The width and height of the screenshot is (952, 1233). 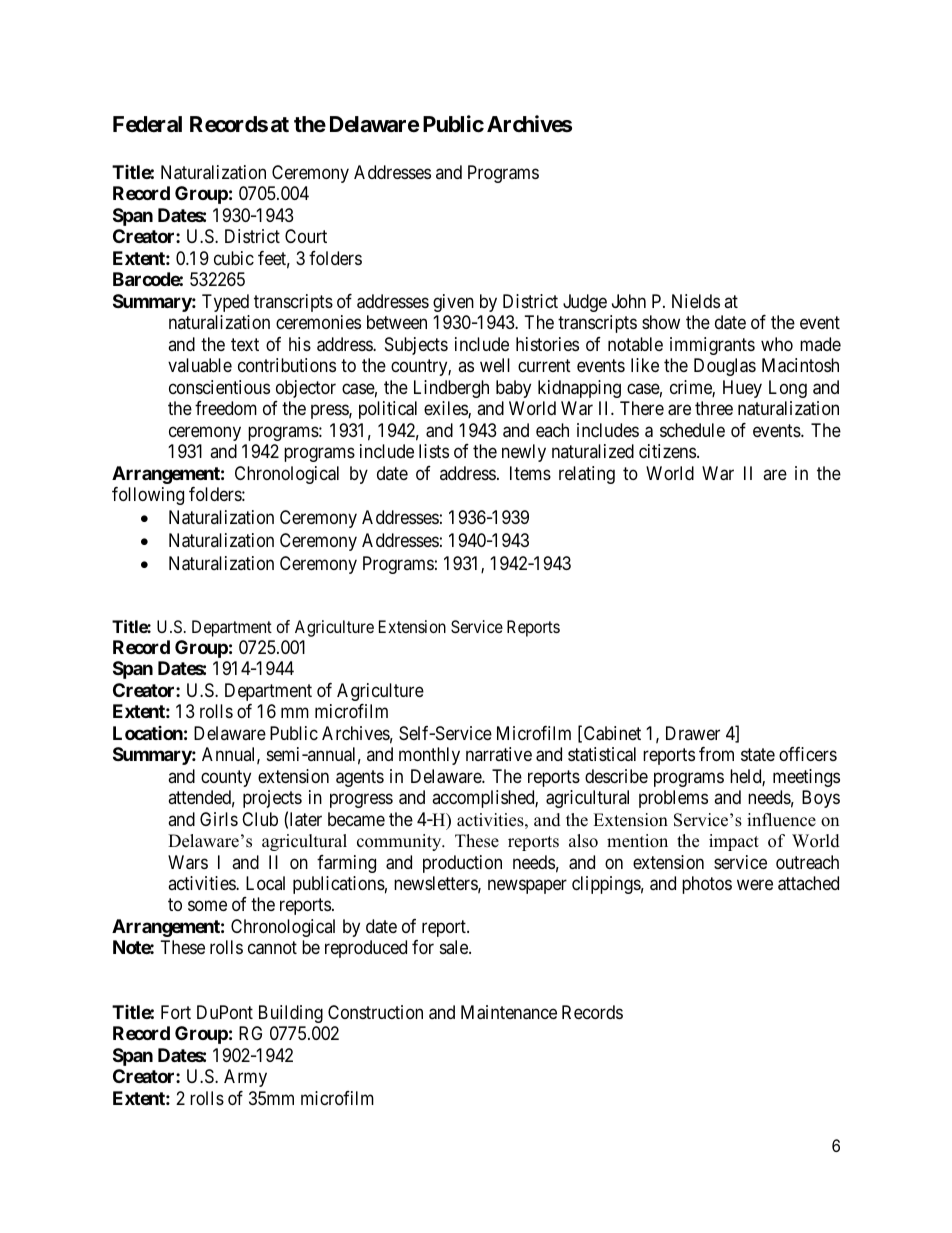 What do you see at coordinates (147, 124) in the screenshot?
I see `Federal` at bounding box center [147, 124].
